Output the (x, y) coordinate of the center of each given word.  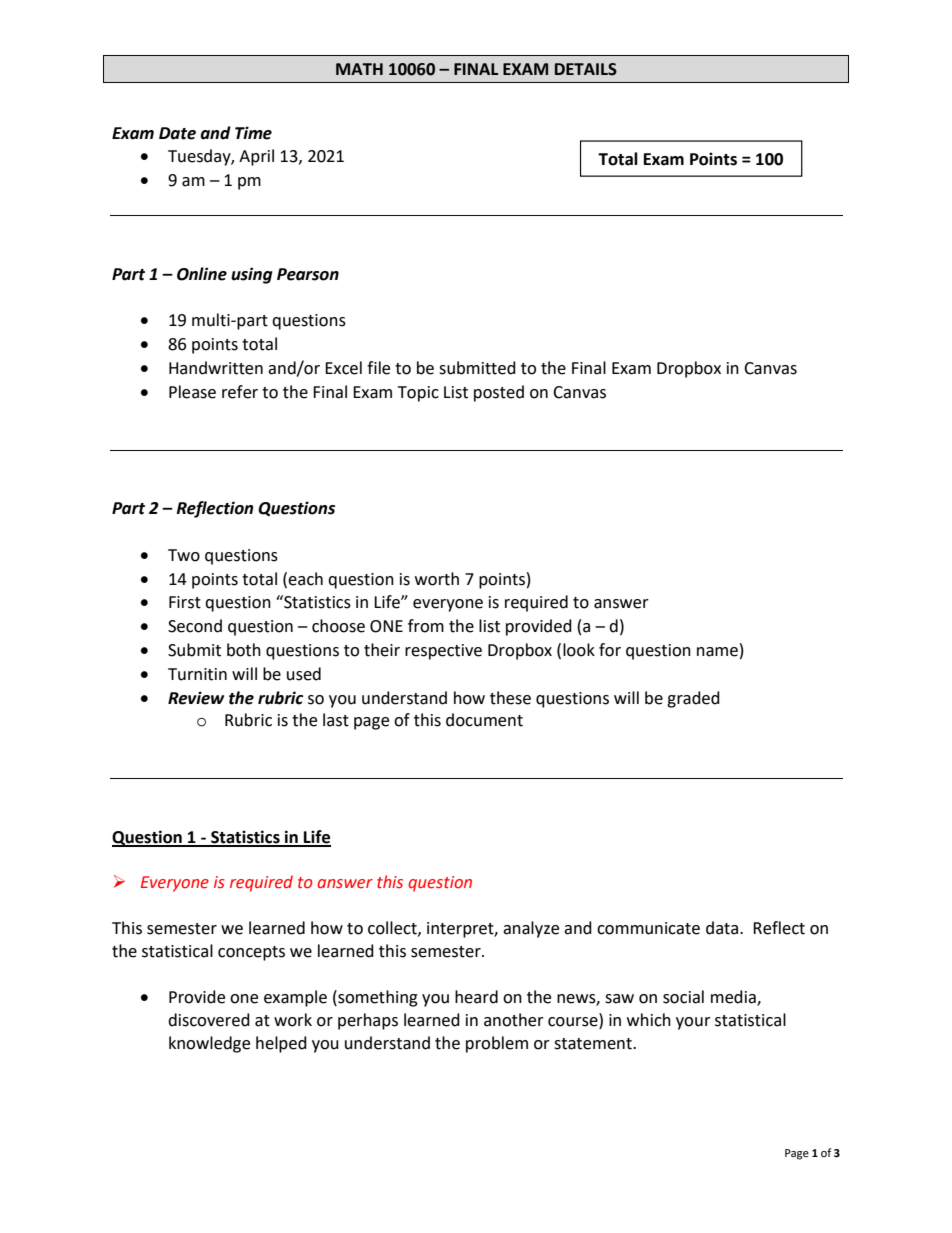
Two (184, 555)
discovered (209, 1020)
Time (253, 133)
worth (437, 579)
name (717, 652)
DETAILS (586, 69)
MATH (359, 69)
